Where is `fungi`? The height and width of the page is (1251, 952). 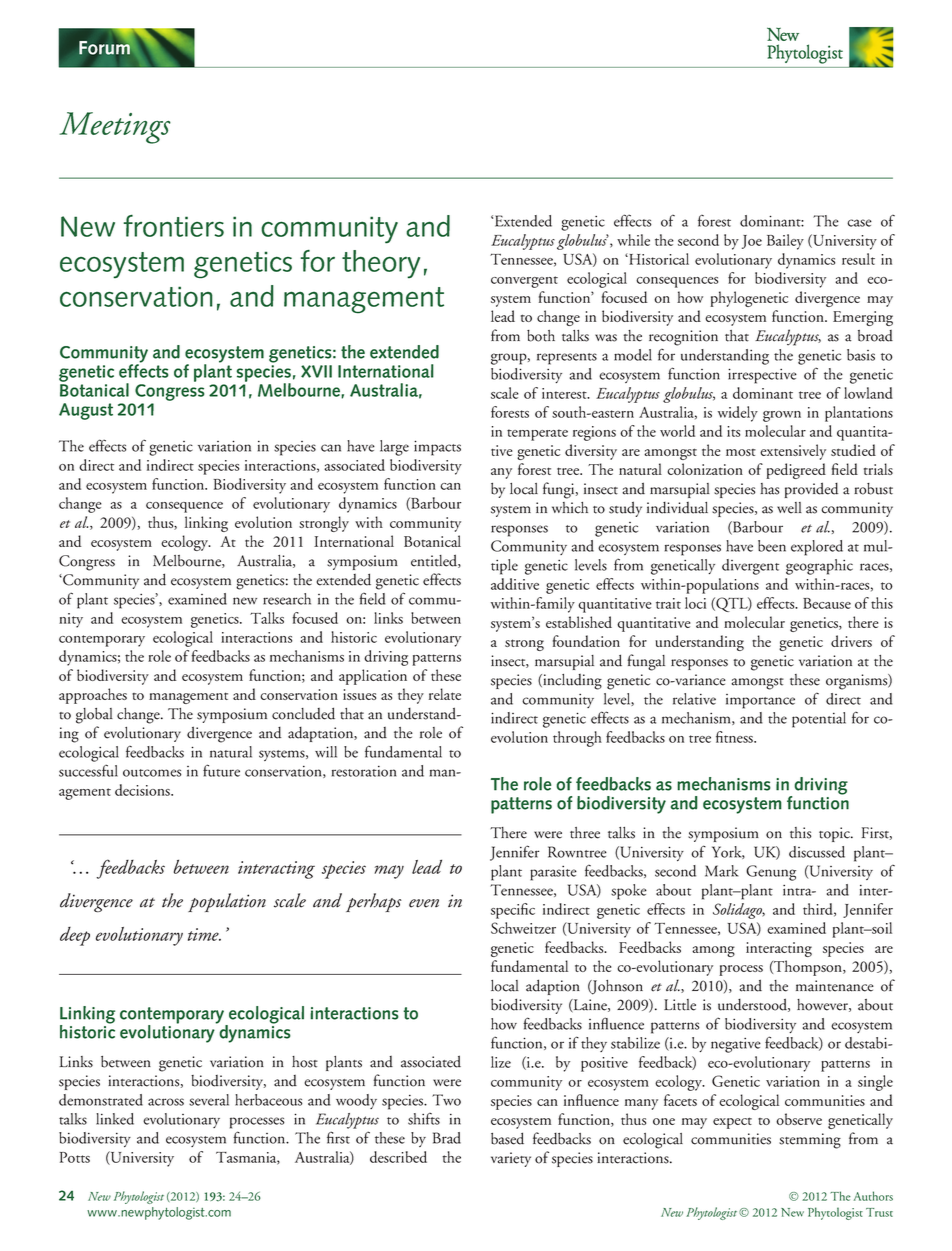
fungi is located at coordinates (560, 490).
